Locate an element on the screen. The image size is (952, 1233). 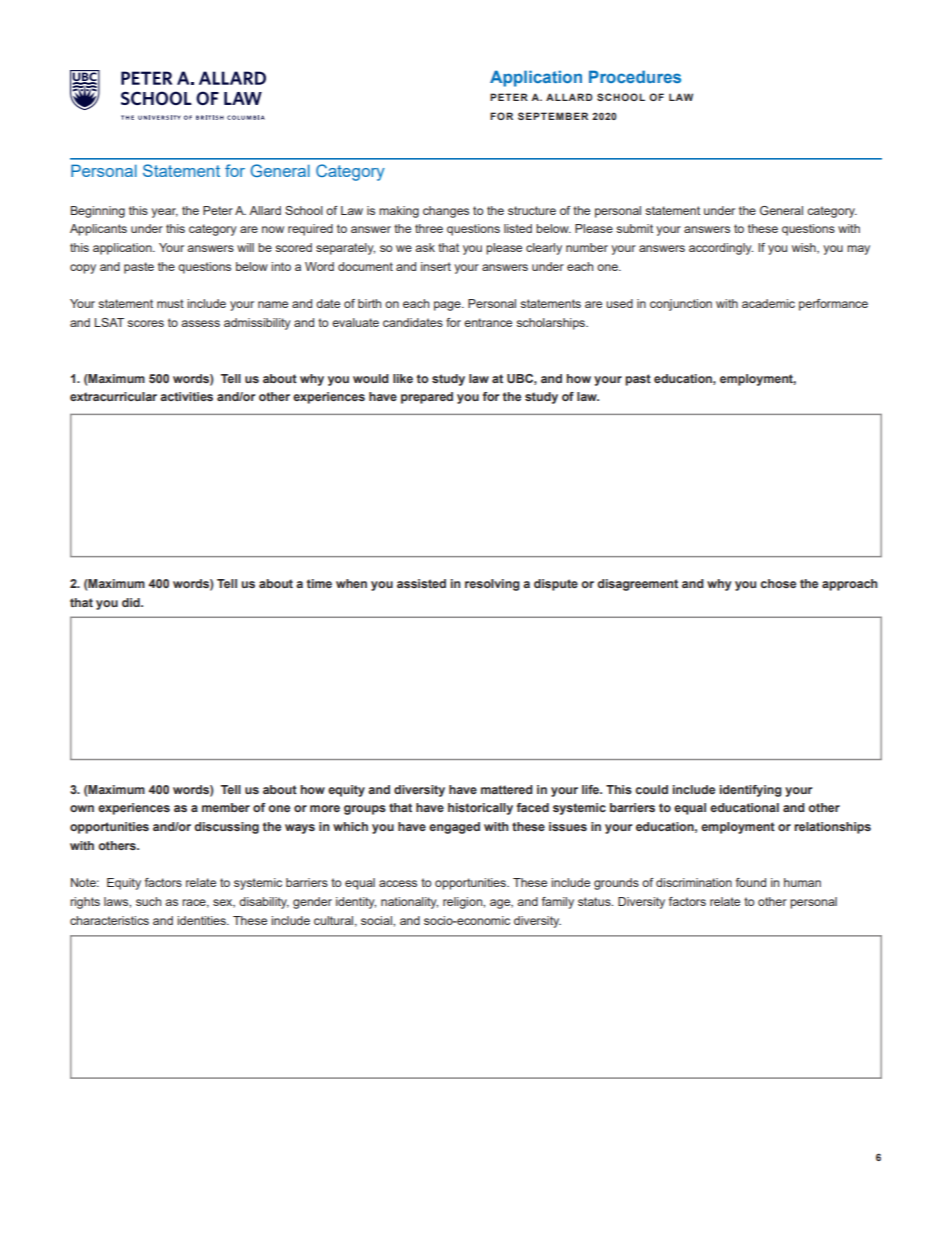
must is located at coordinates (170, 303).
